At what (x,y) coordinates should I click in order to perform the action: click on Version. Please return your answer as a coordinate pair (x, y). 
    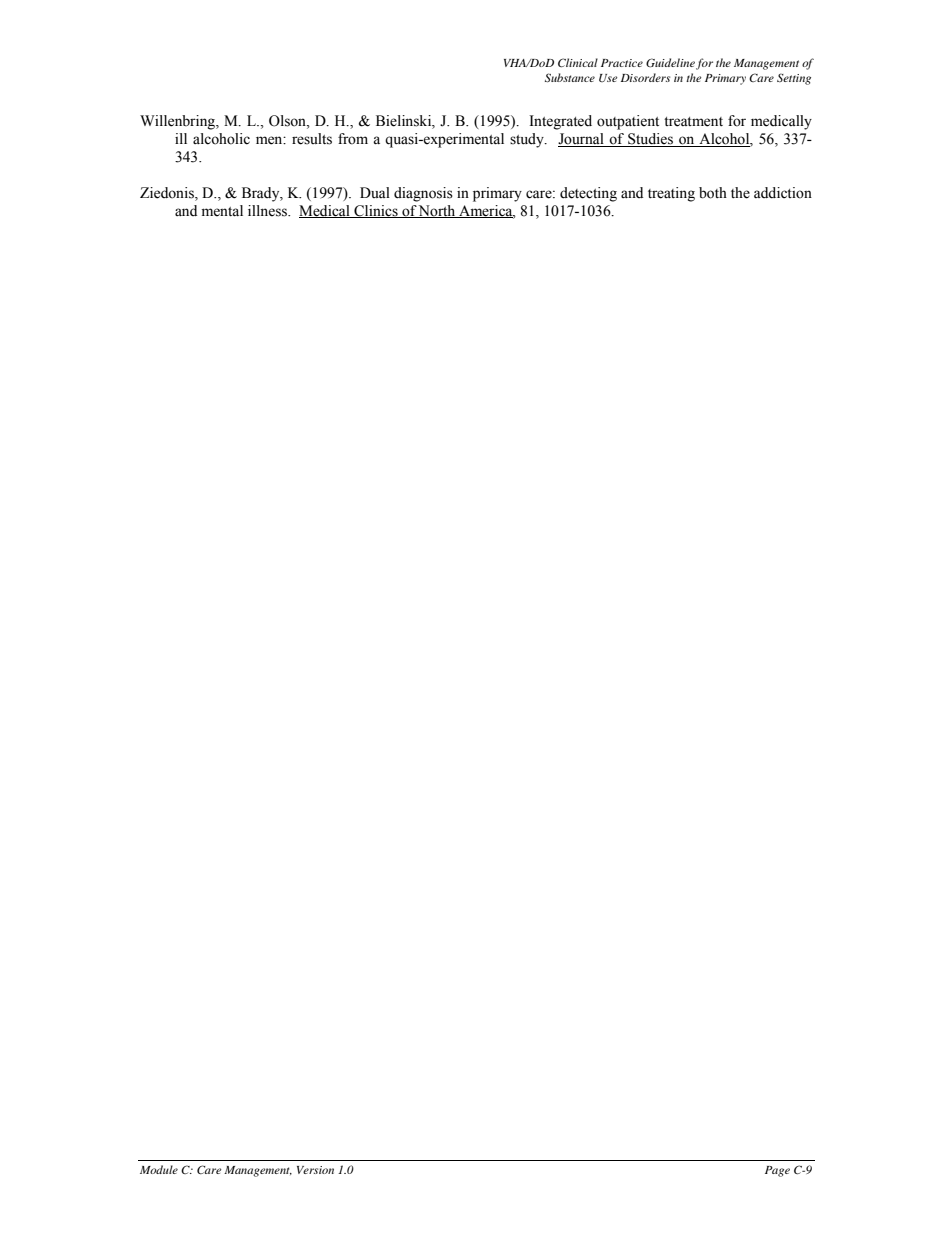
    Looking at the image, I should click on (315, 1170).
